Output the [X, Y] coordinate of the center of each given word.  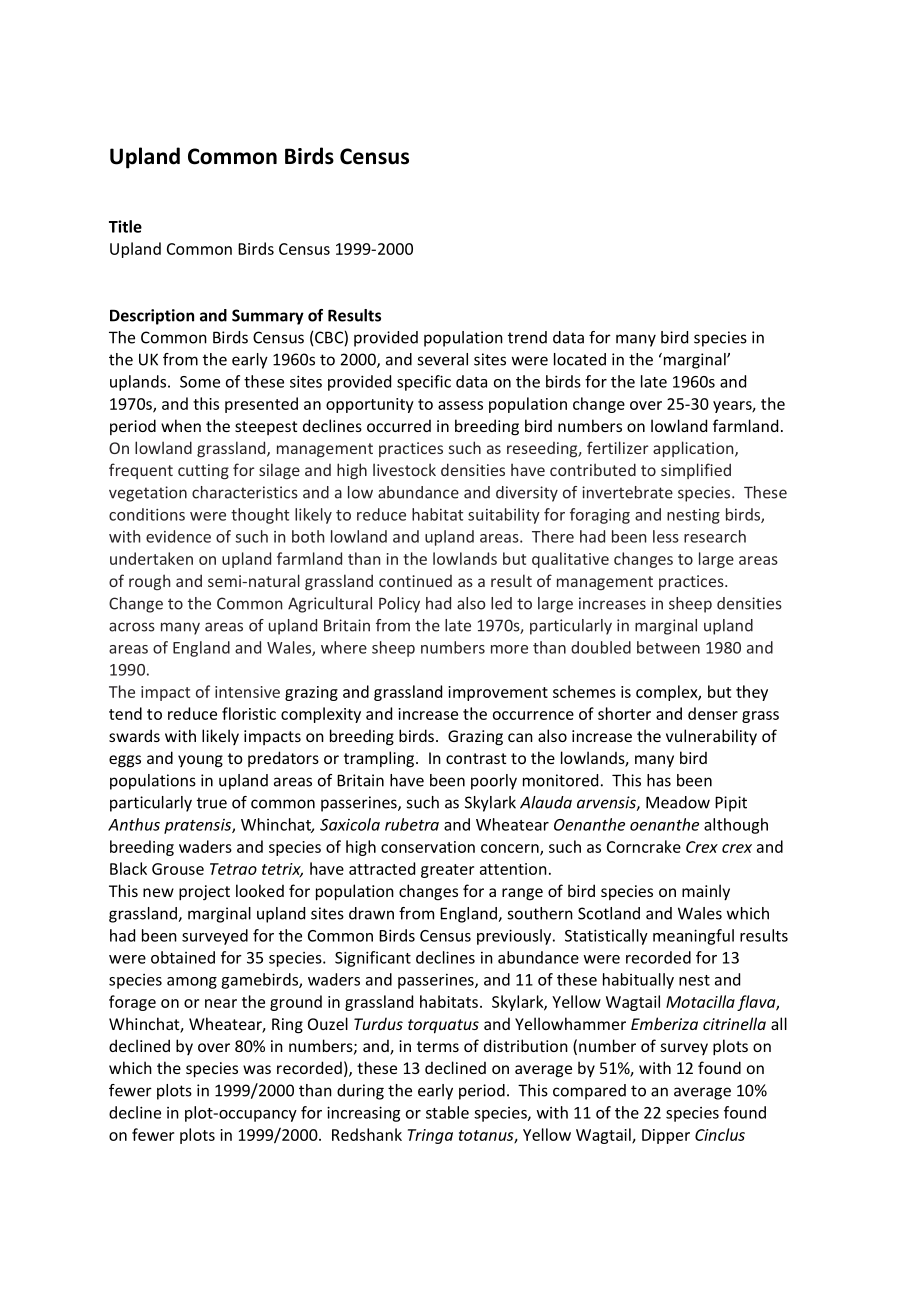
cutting [203, 472]
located [580, 359]
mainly [706, 892]
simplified [696, 471]
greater [447, 871]
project [204, 893]
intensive [247, 692]
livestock [404, 469]
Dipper [666, 1136]
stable [447, 1112]
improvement [498, 693]
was [257, 1069]
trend [527, 337]
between [668, 647]
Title [125, 226]
